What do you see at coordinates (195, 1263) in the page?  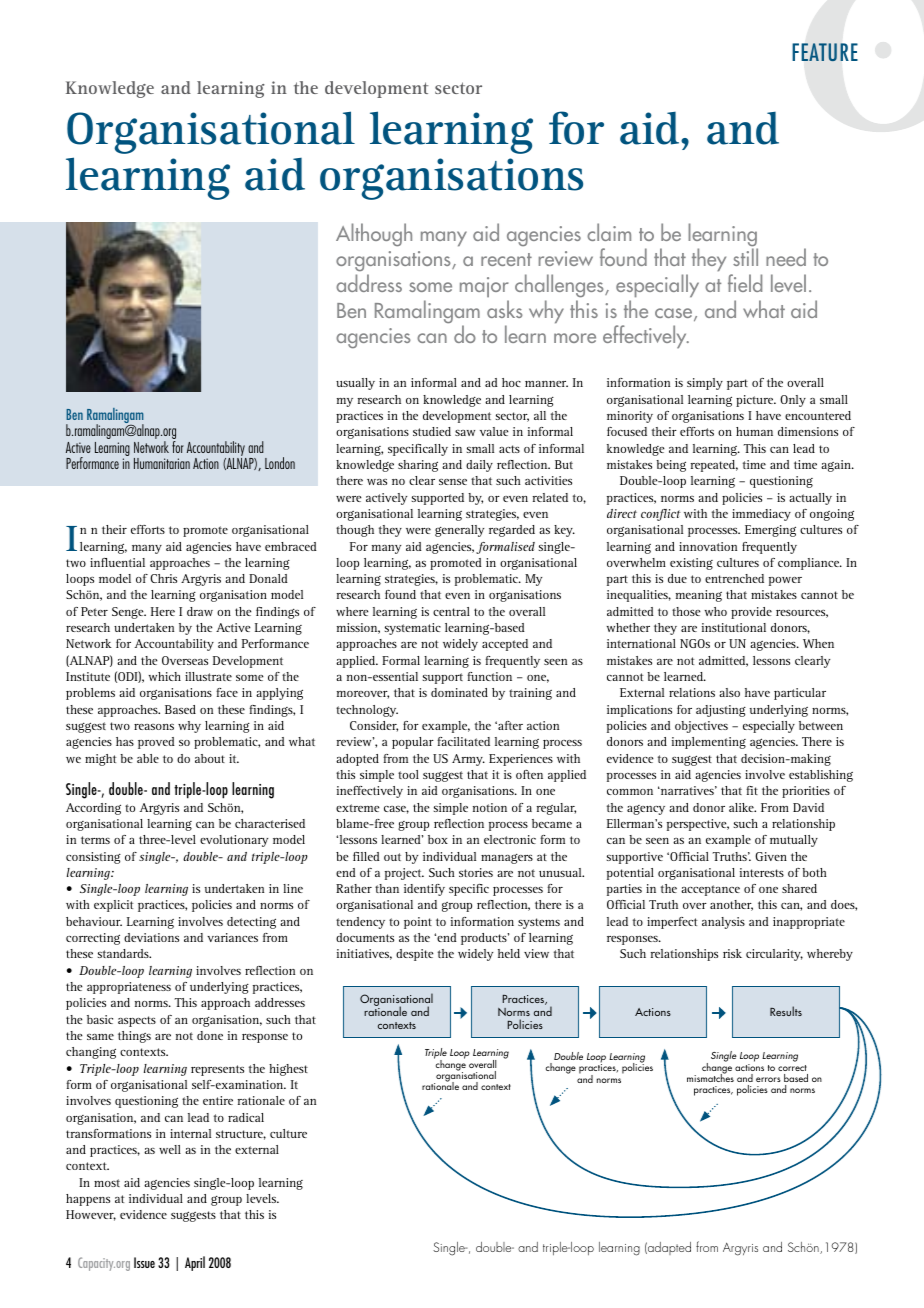 I see `April` at bounding box center [195, 1263].
